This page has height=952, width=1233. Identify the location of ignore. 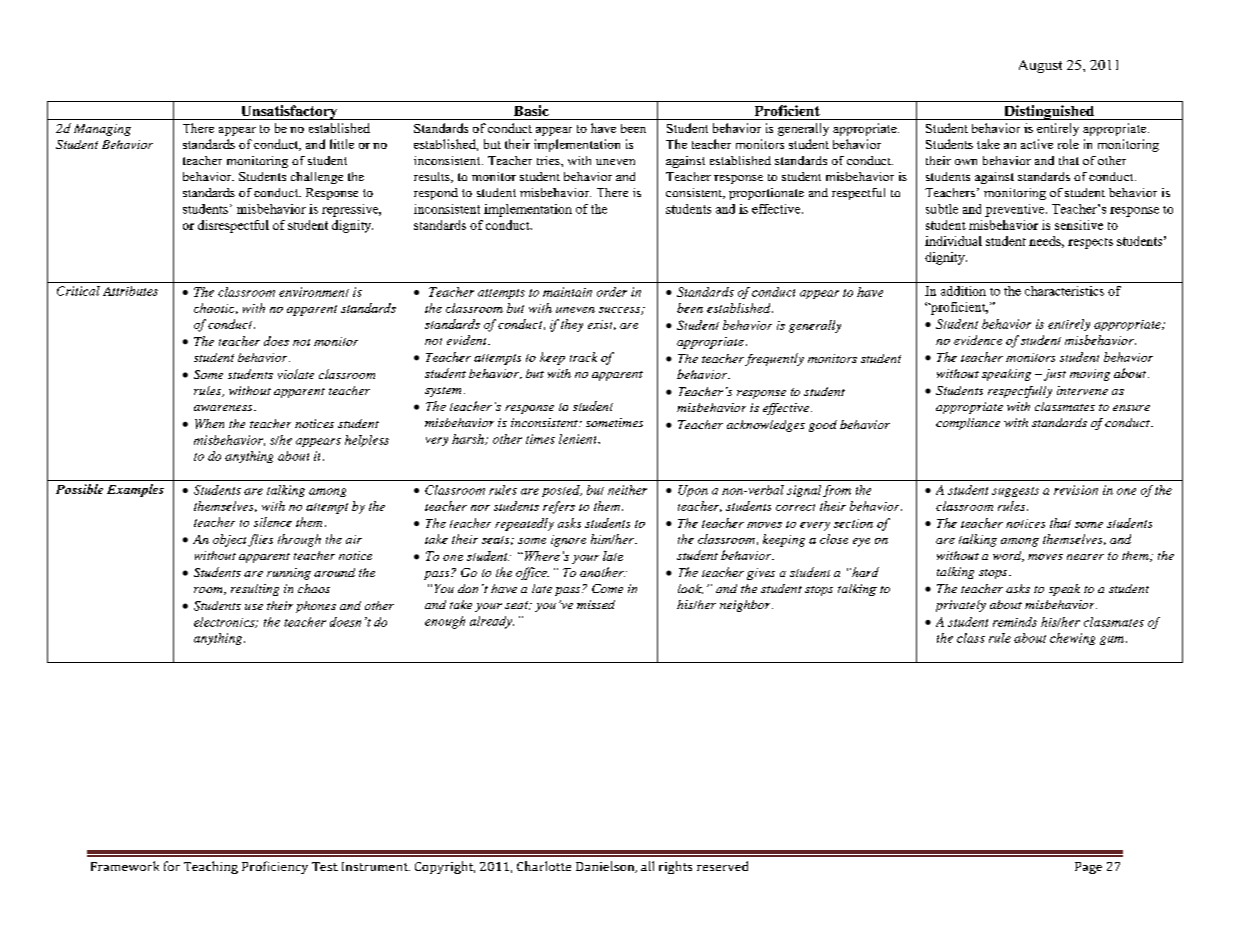
(568, 541).
